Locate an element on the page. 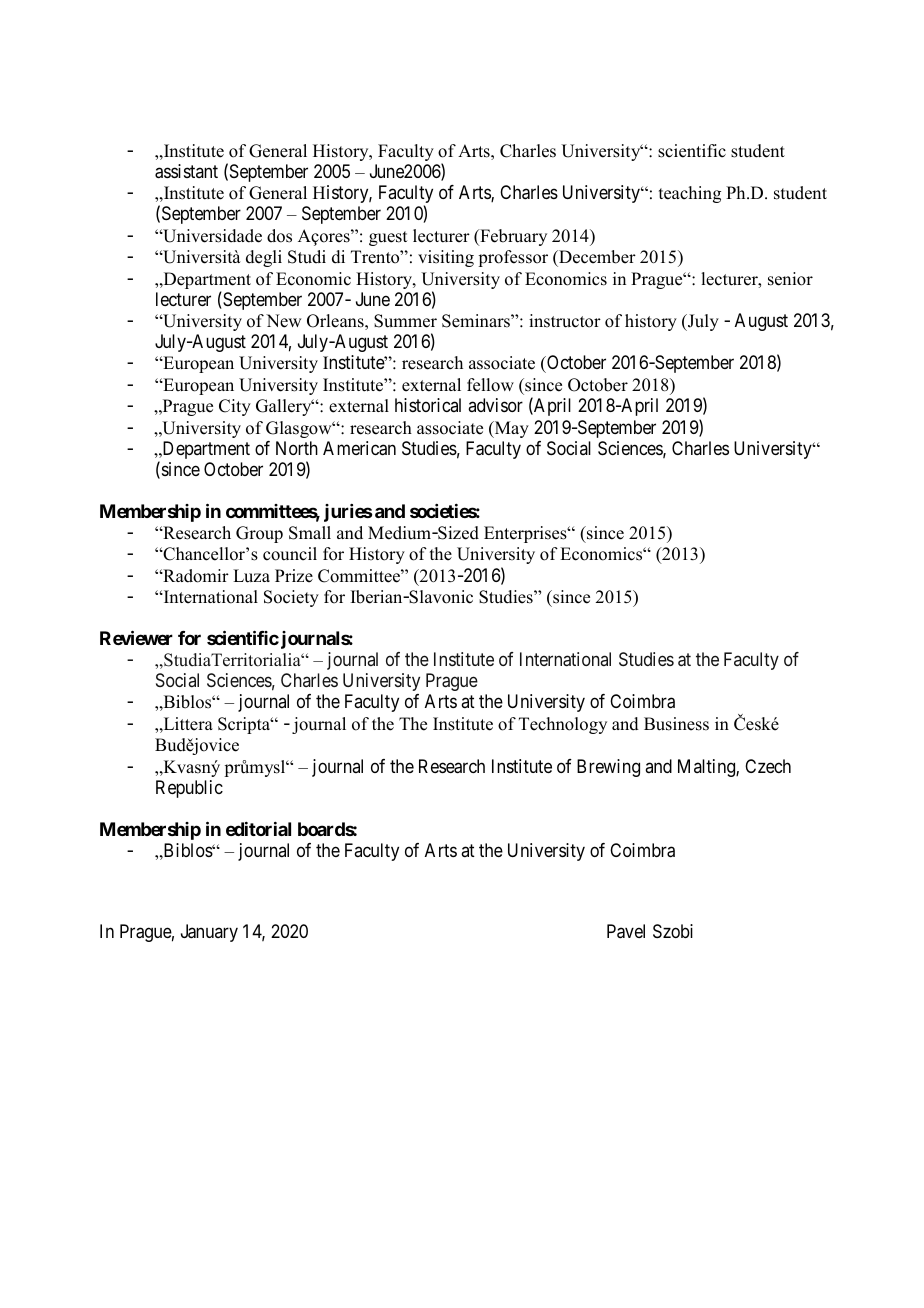  Business is located at coordinates (676, 724).
